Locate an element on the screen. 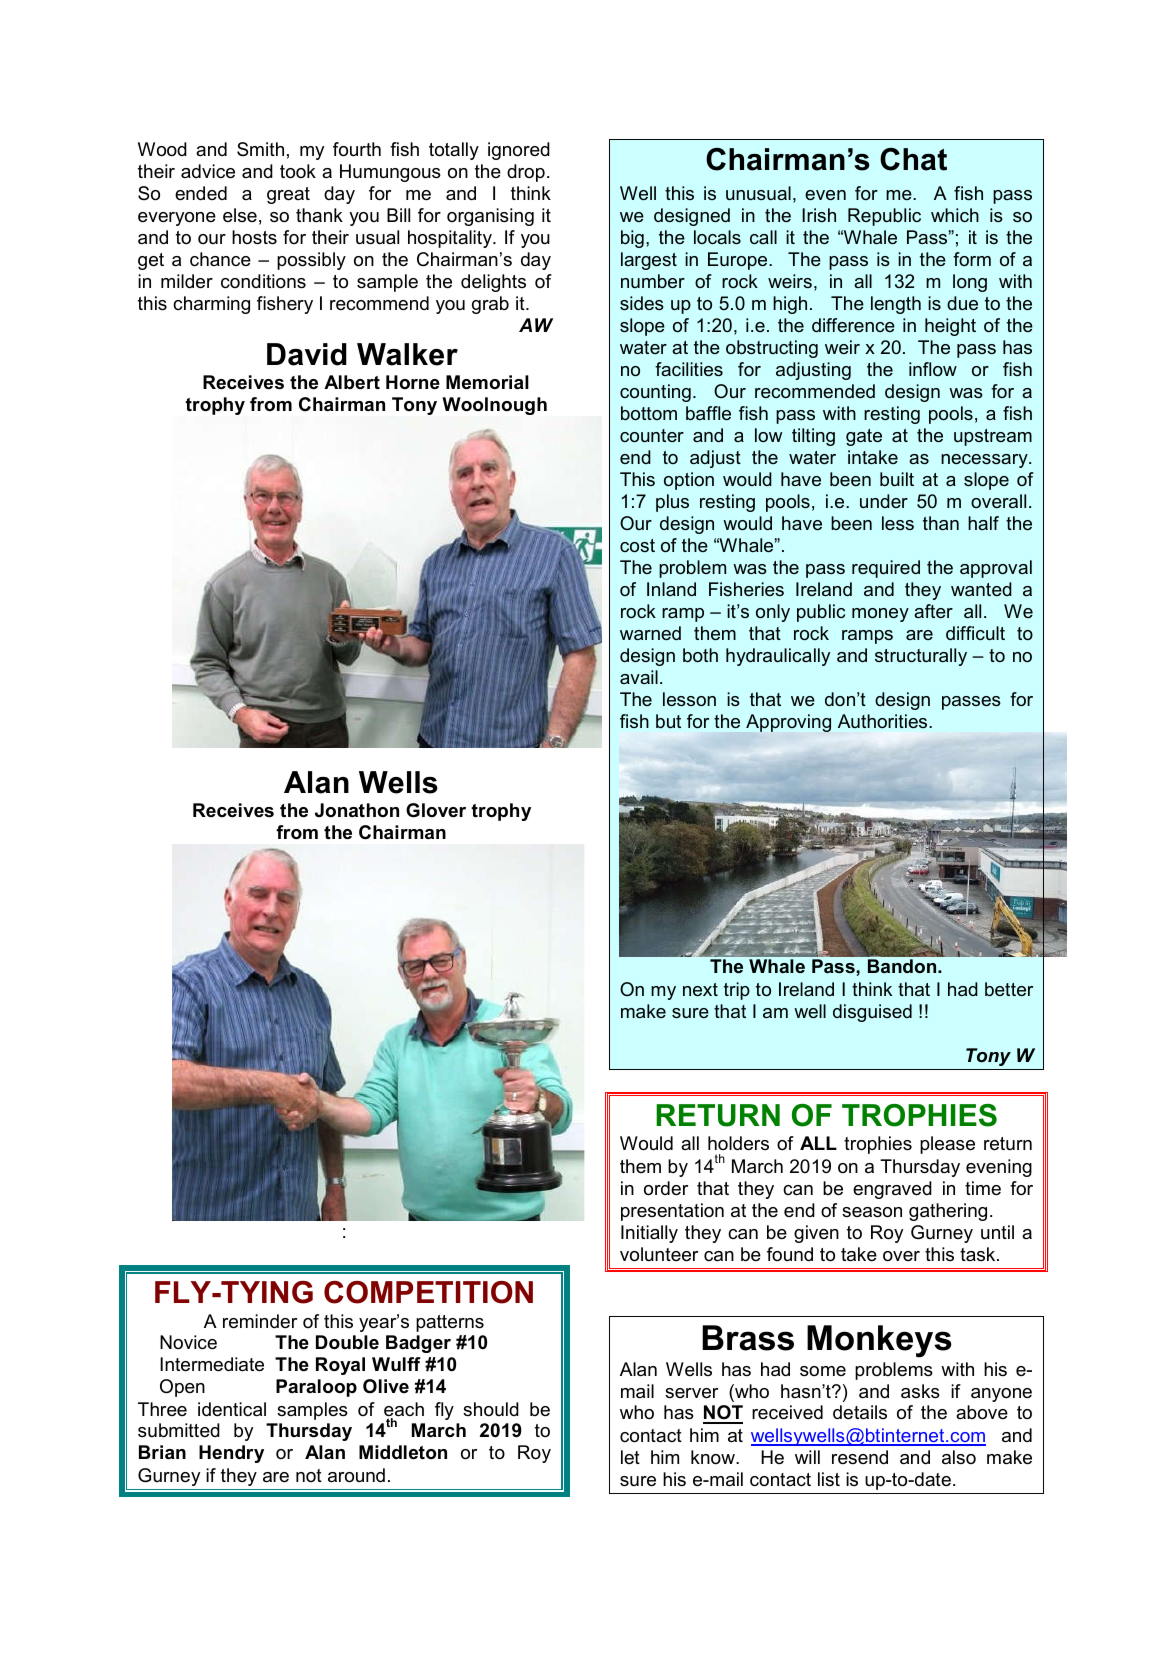  Jonathon is located at coordinates (357, 810).
